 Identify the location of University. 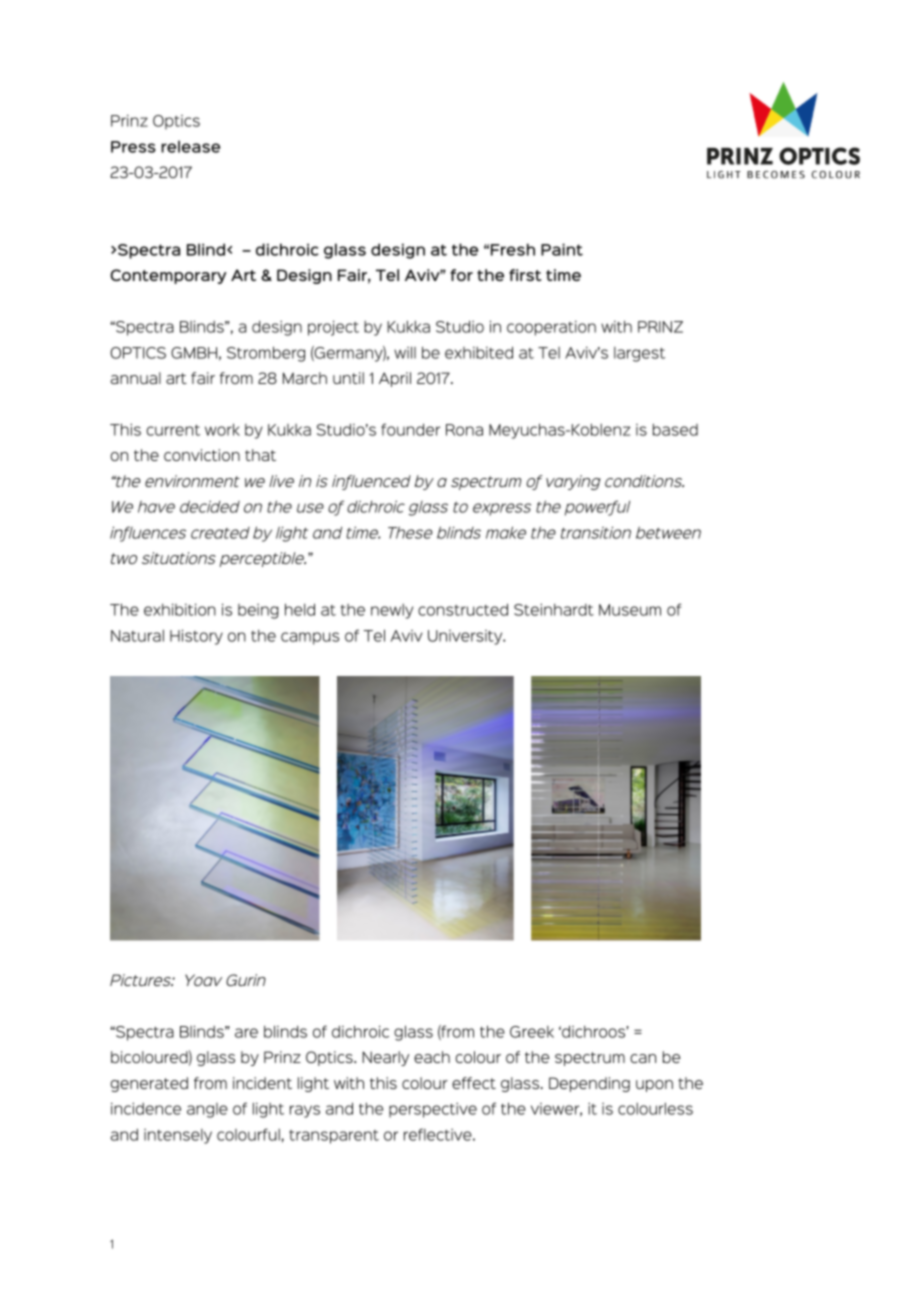
(466, 637).
